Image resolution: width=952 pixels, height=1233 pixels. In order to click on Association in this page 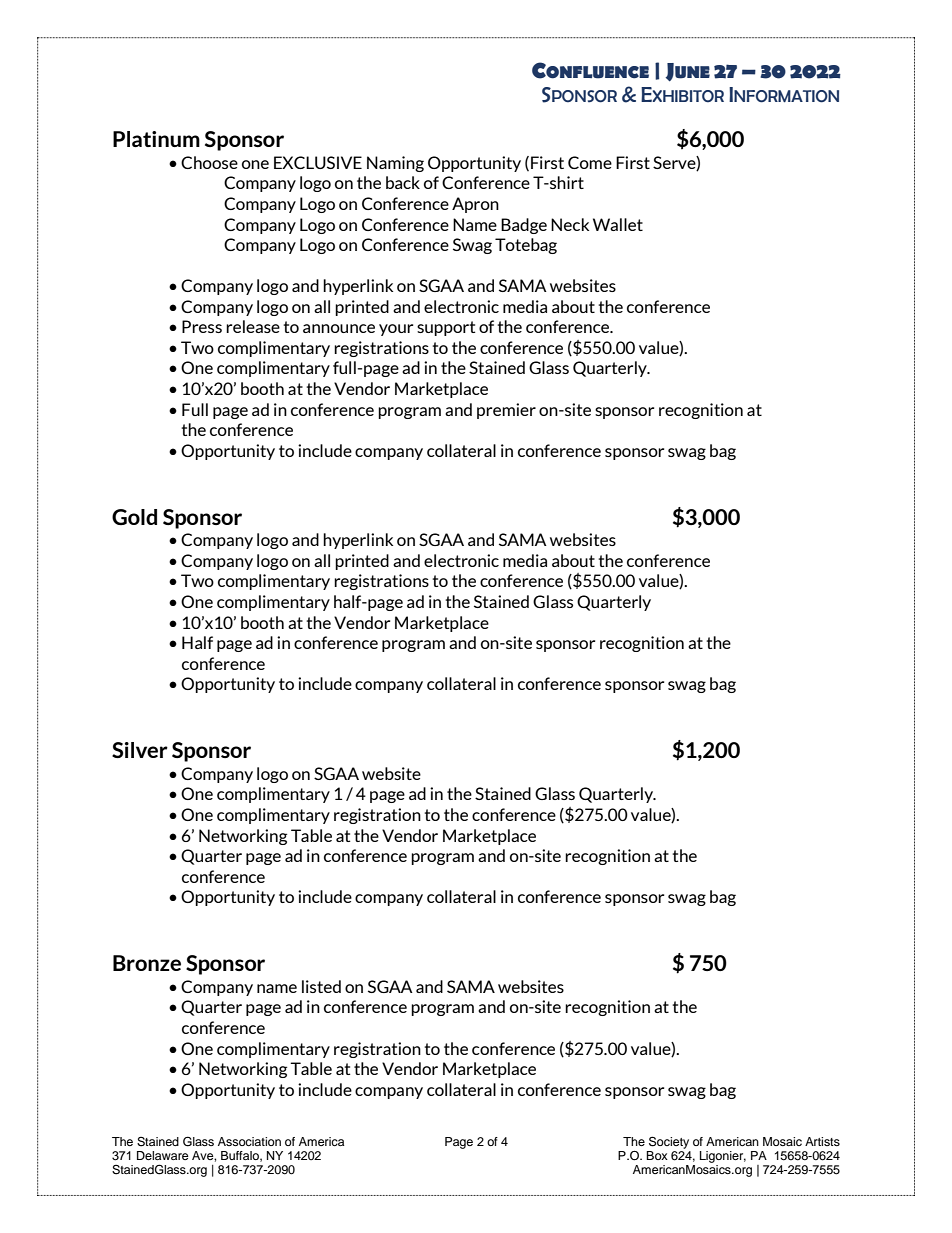, I will do `click(249, 1141)`.
